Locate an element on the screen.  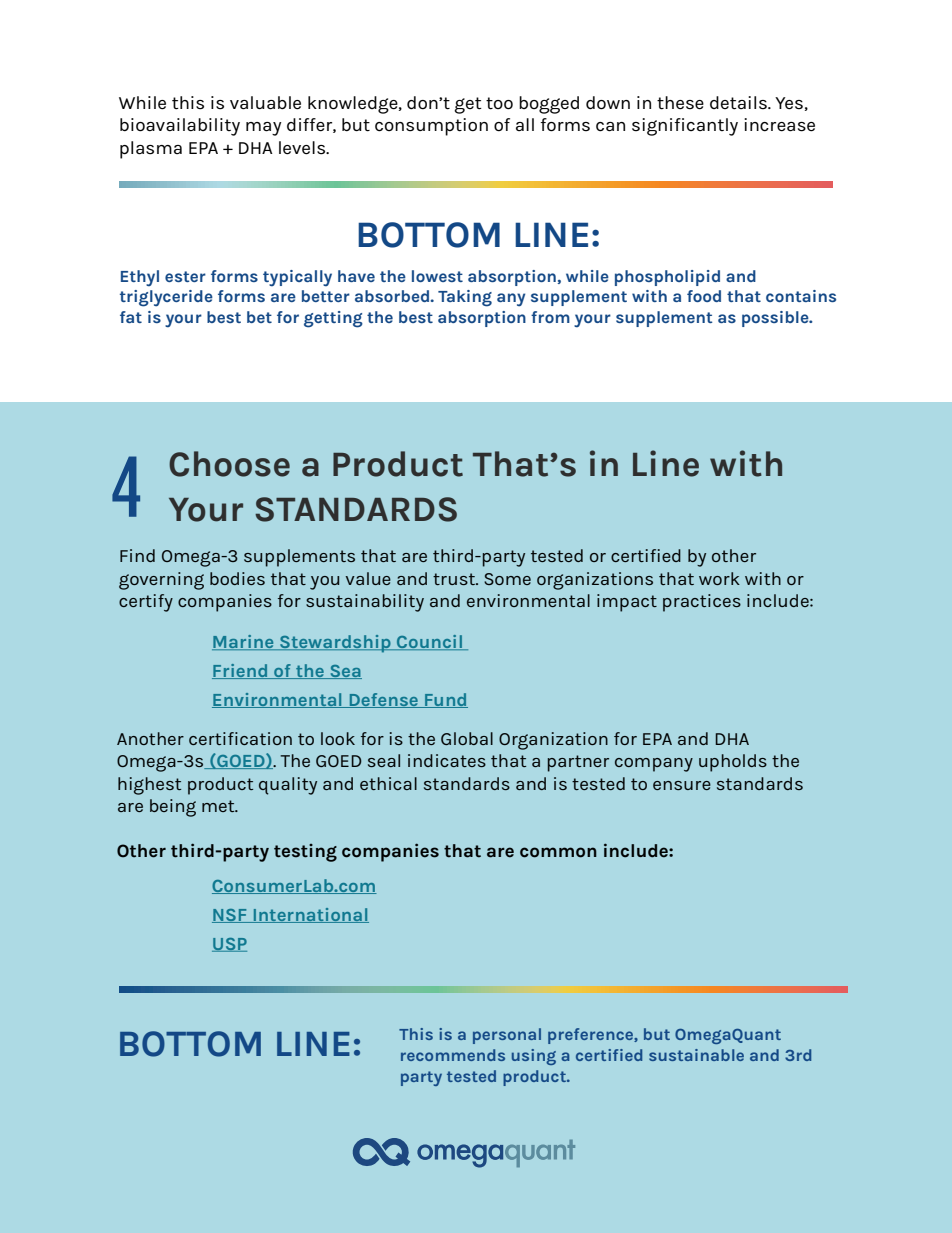
significantly is located at coordinates (685, 127).
